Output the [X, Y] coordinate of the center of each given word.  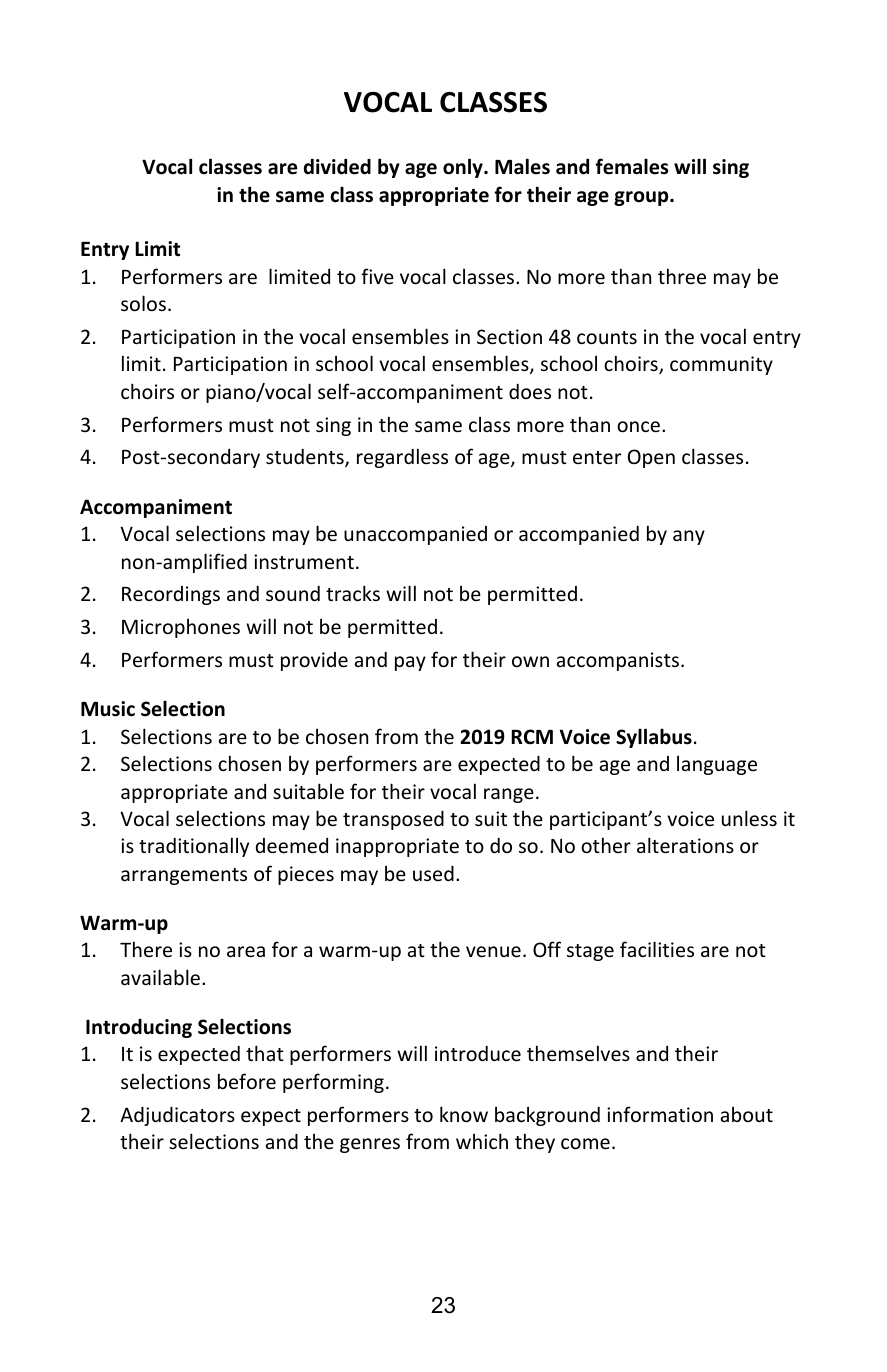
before [247, 1081]
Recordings [171, 595]
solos [143, 303]
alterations [685, 845]
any [689, 537]
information [660, 1114]
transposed [393, 820]
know [464, 1114]
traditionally [194, 847]
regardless [402, 458]
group [642, 198]
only [464, 168]
